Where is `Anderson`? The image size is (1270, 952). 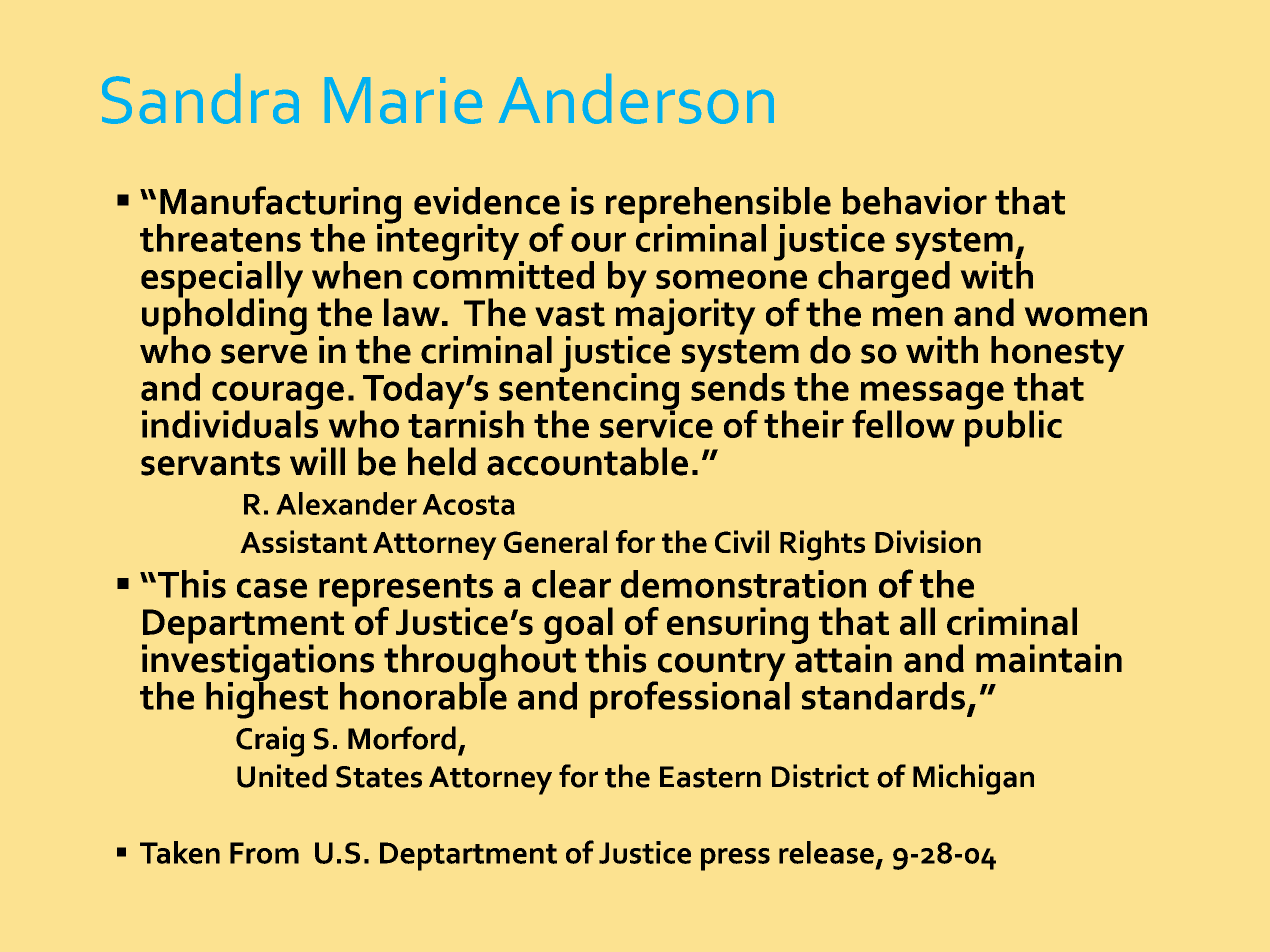
Anderson is located at coordinates (636, 99).
